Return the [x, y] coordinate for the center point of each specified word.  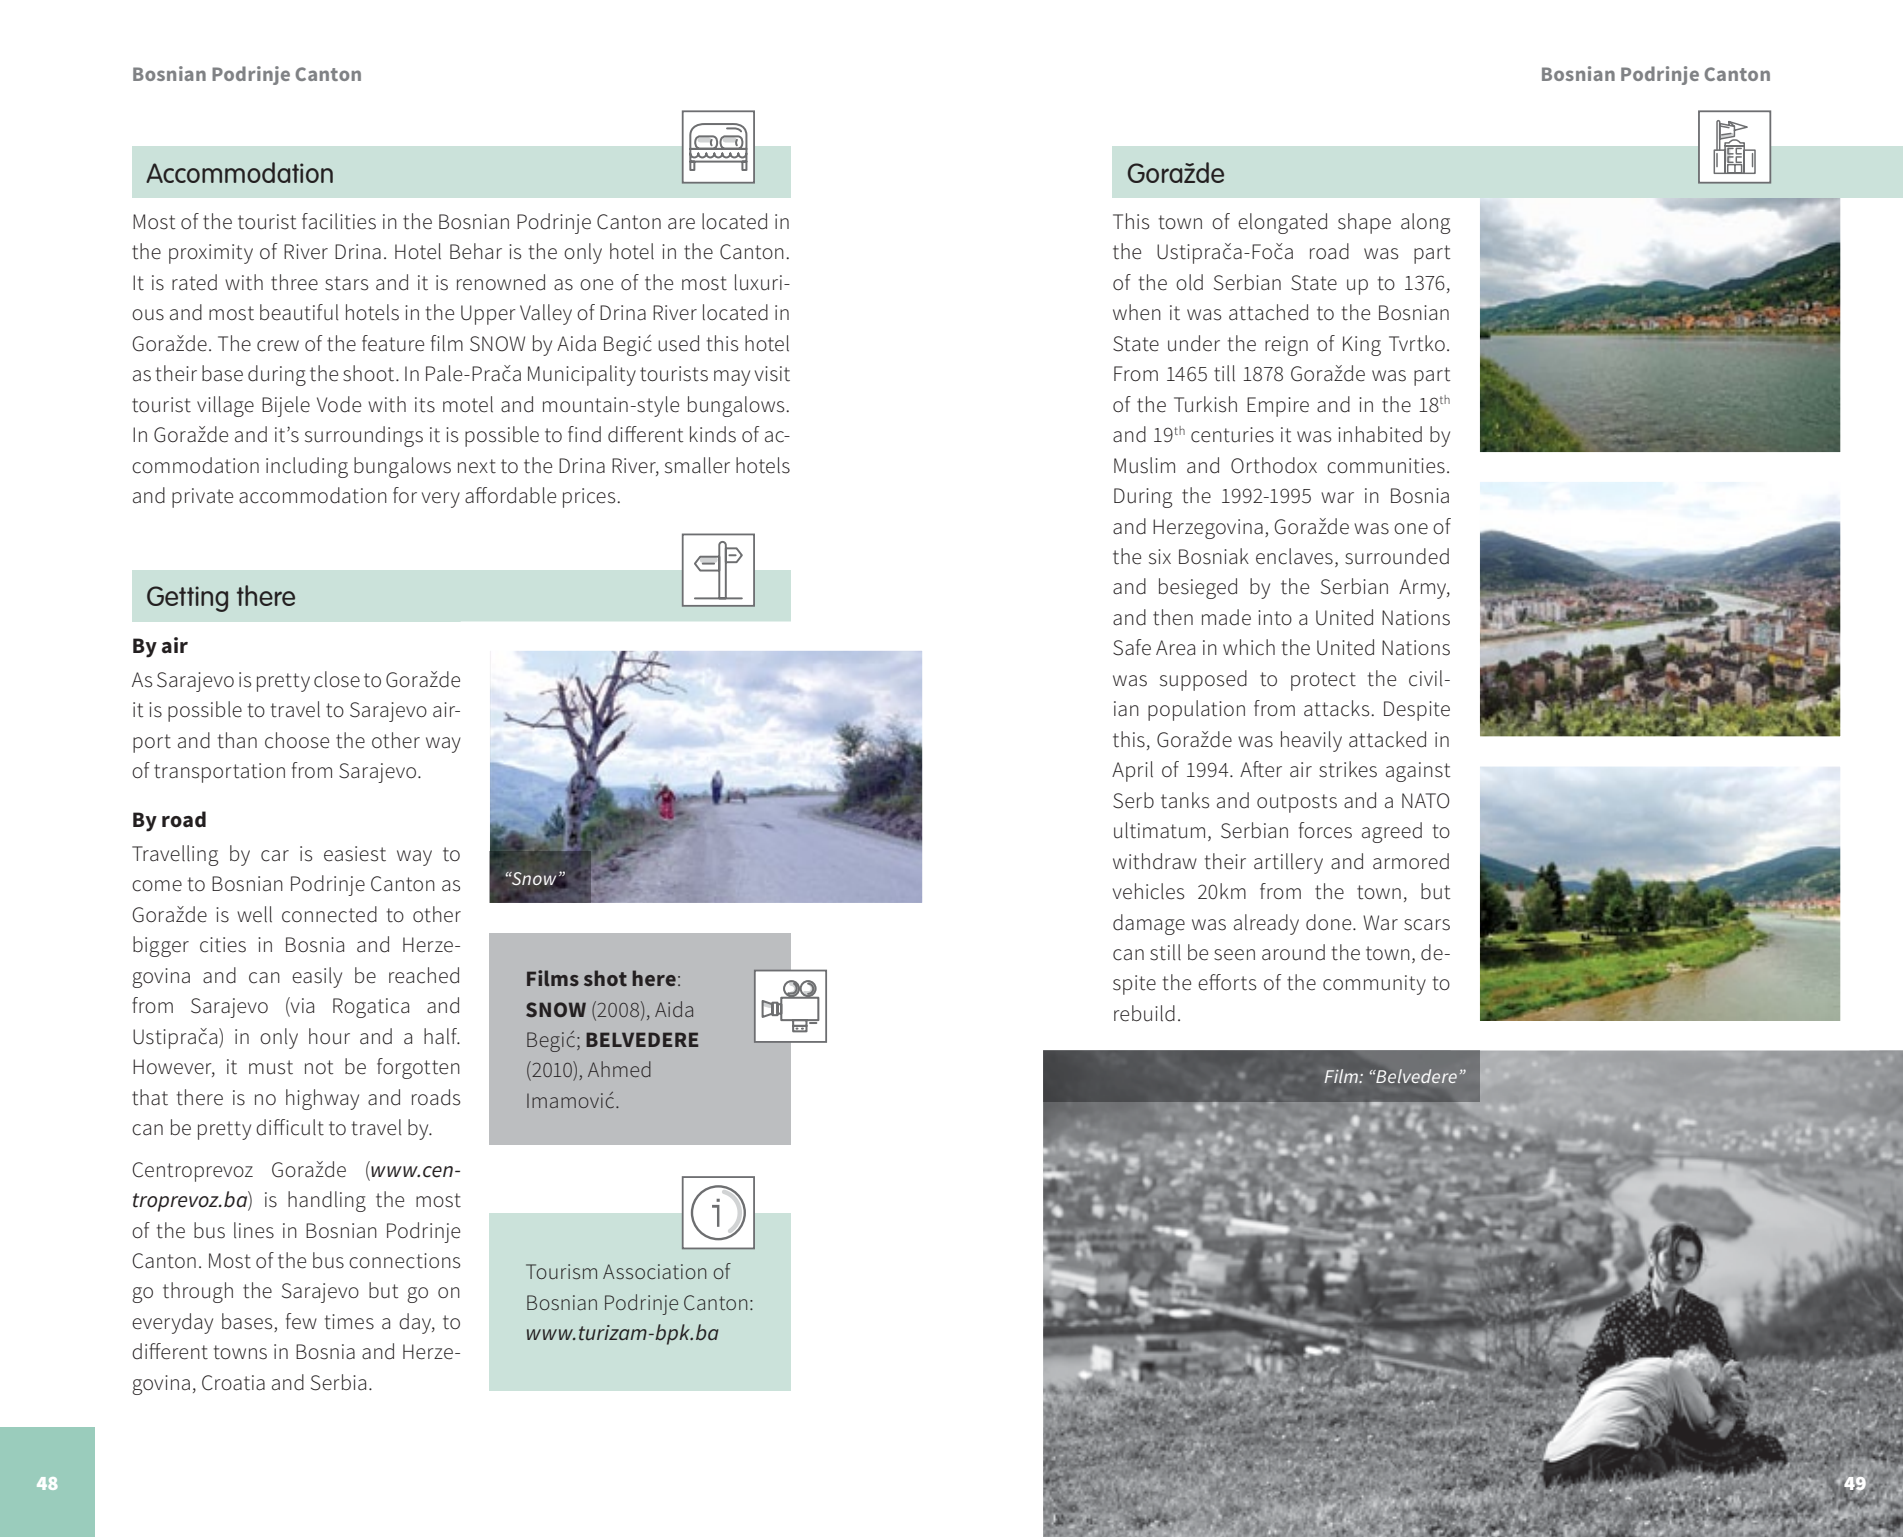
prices [590, 498]
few [301, 1321]
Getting [187, 599]
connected [329, 914]
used [678, 343]
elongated [1282, 223]
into [1275, 618]
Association [654, 1271]
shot [605, 978]
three [294, 282]
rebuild [1144, 1013]
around [1293, 952]
